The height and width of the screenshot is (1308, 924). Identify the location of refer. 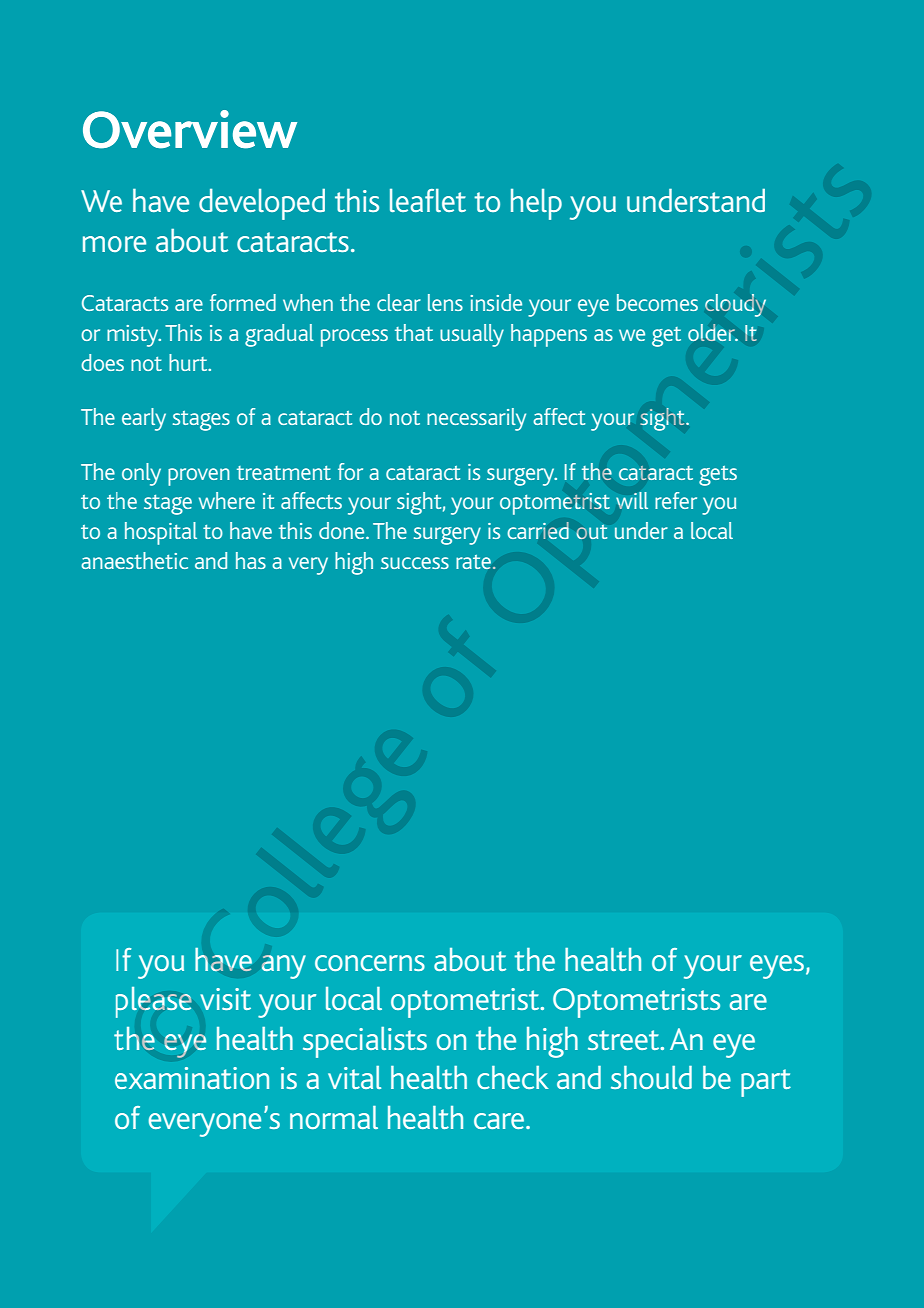
(676, 500).
